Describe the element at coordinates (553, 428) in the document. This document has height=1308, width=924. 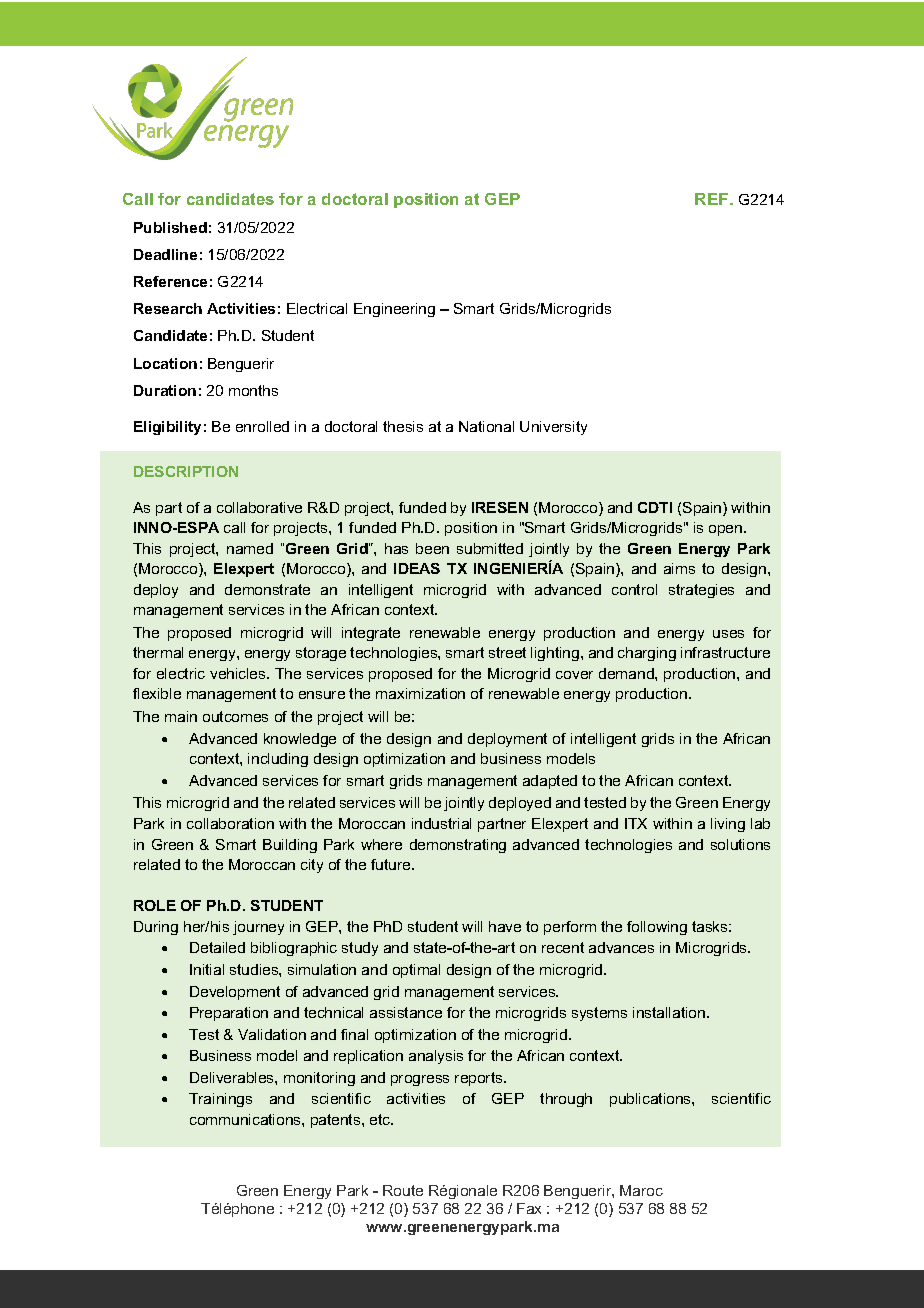
I see `University` at that location.
